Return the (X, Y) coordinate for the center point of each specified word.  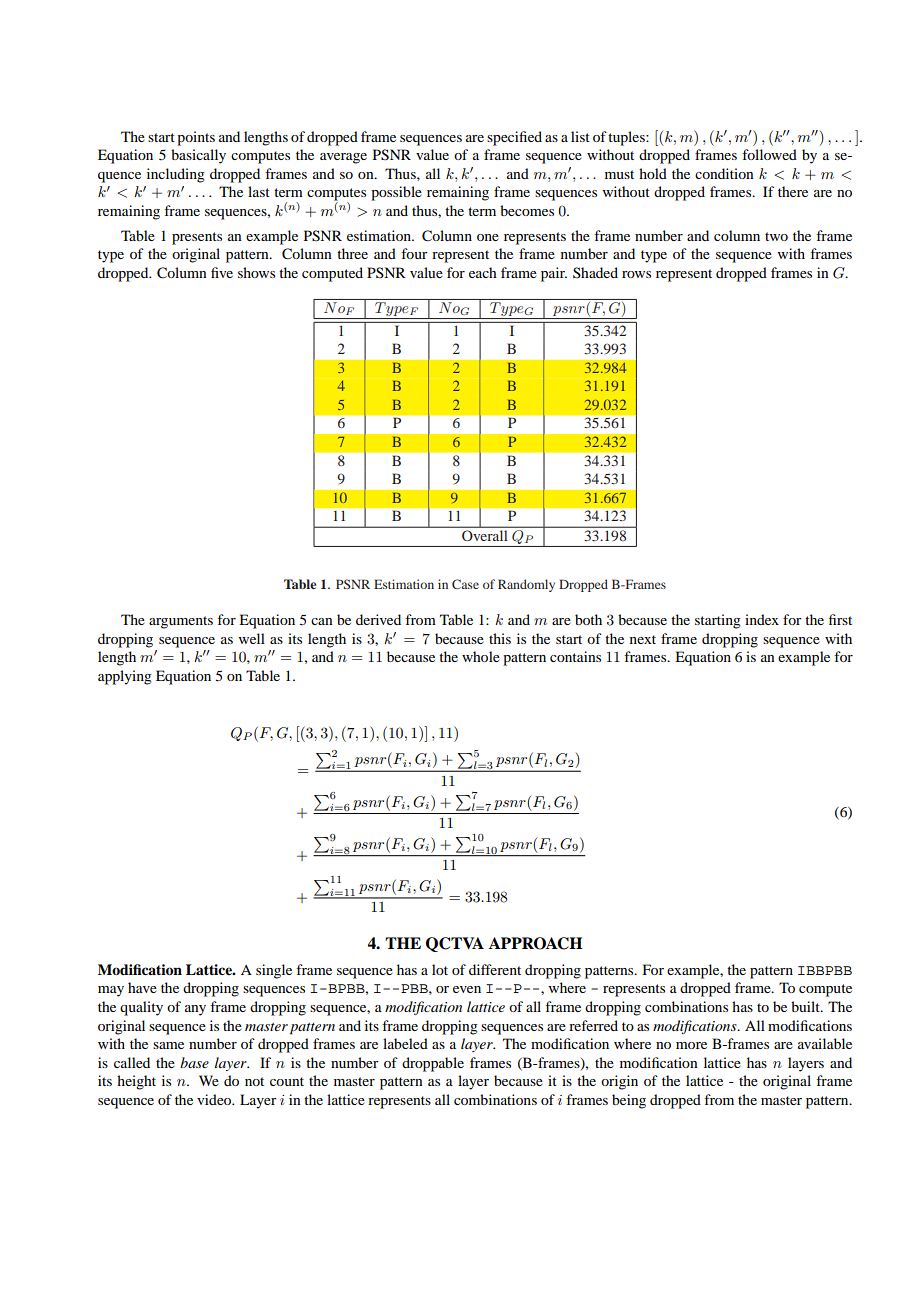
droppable (433, 1064)
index (762, 619)
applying (125, 677)
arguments (181, 622)
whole (481, 656)
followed (769, 154)
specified (514, 138)
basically (198, 156)
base (194, 1062)
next (643, 639)
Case (465, 584)
